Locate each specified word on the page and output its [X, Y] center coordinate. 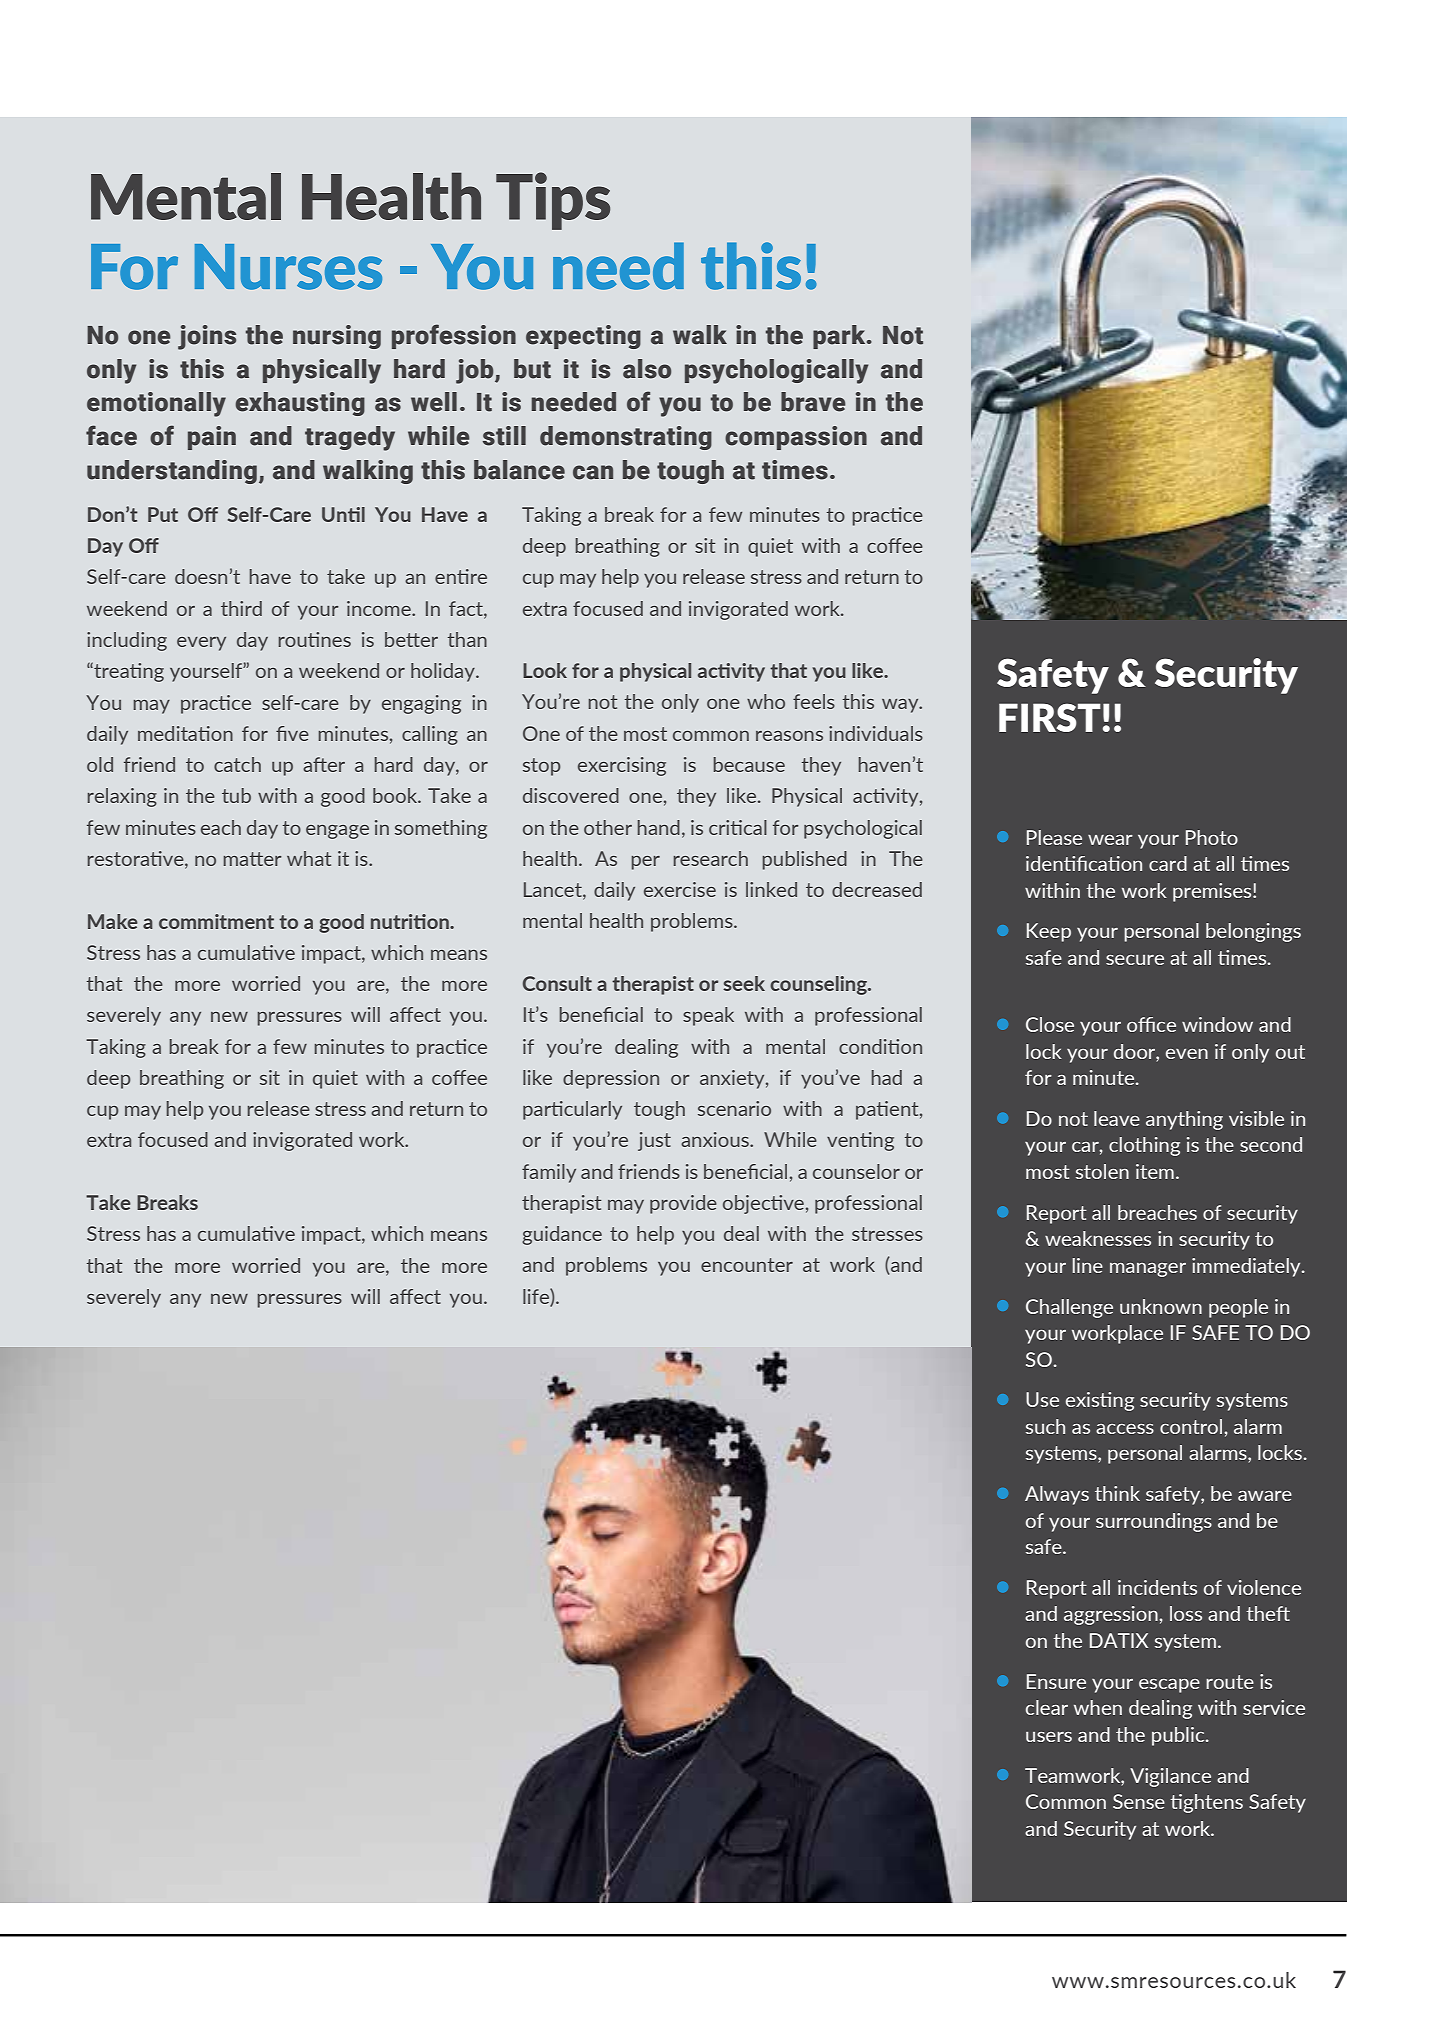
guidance [562, 1235]
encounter [747, 1265]
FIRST [1050, 717]
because [749, 764]
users [1049, 1737]
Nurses [288, 267]
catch [237, 764]
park [840, 337]
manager [1148, 1270]
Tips [553, 201]
